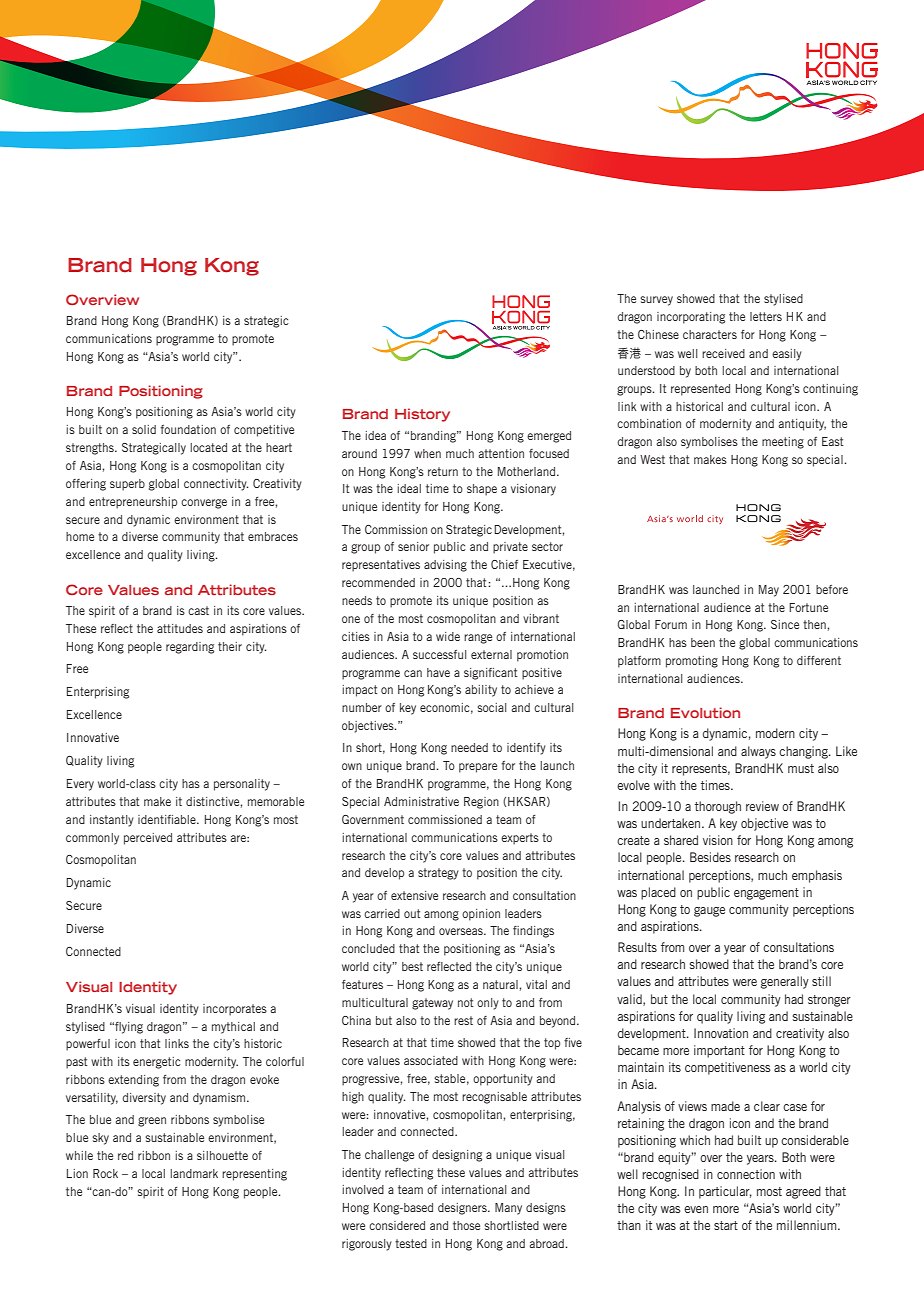 The width and height of the document is (924, 1308). What do you see at coordinates (785, 624) in the document?
I see `Since` at bounding box center [785, 624].
